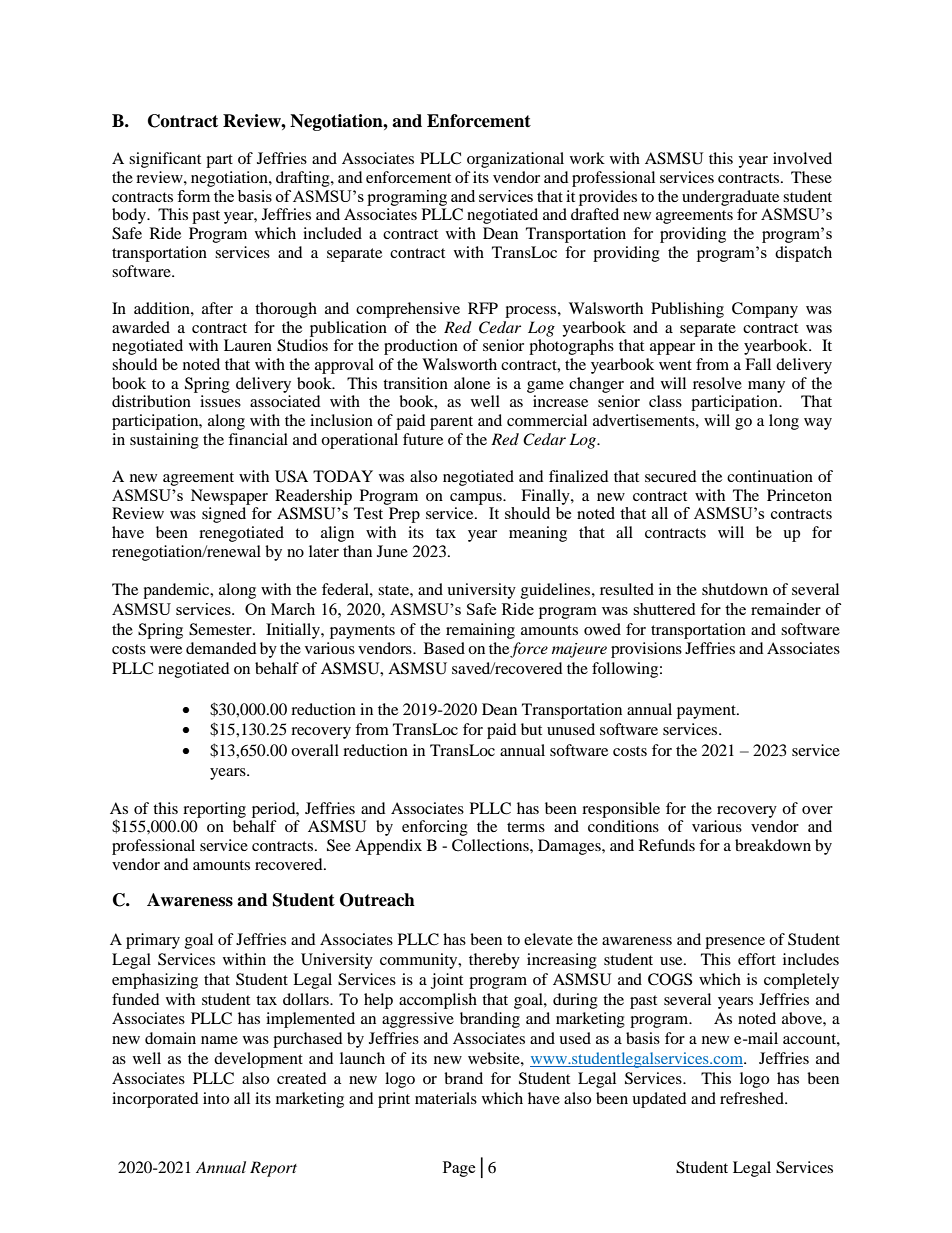 The image size is (952, 1233). I want to click on signed, so click(224, 515).
